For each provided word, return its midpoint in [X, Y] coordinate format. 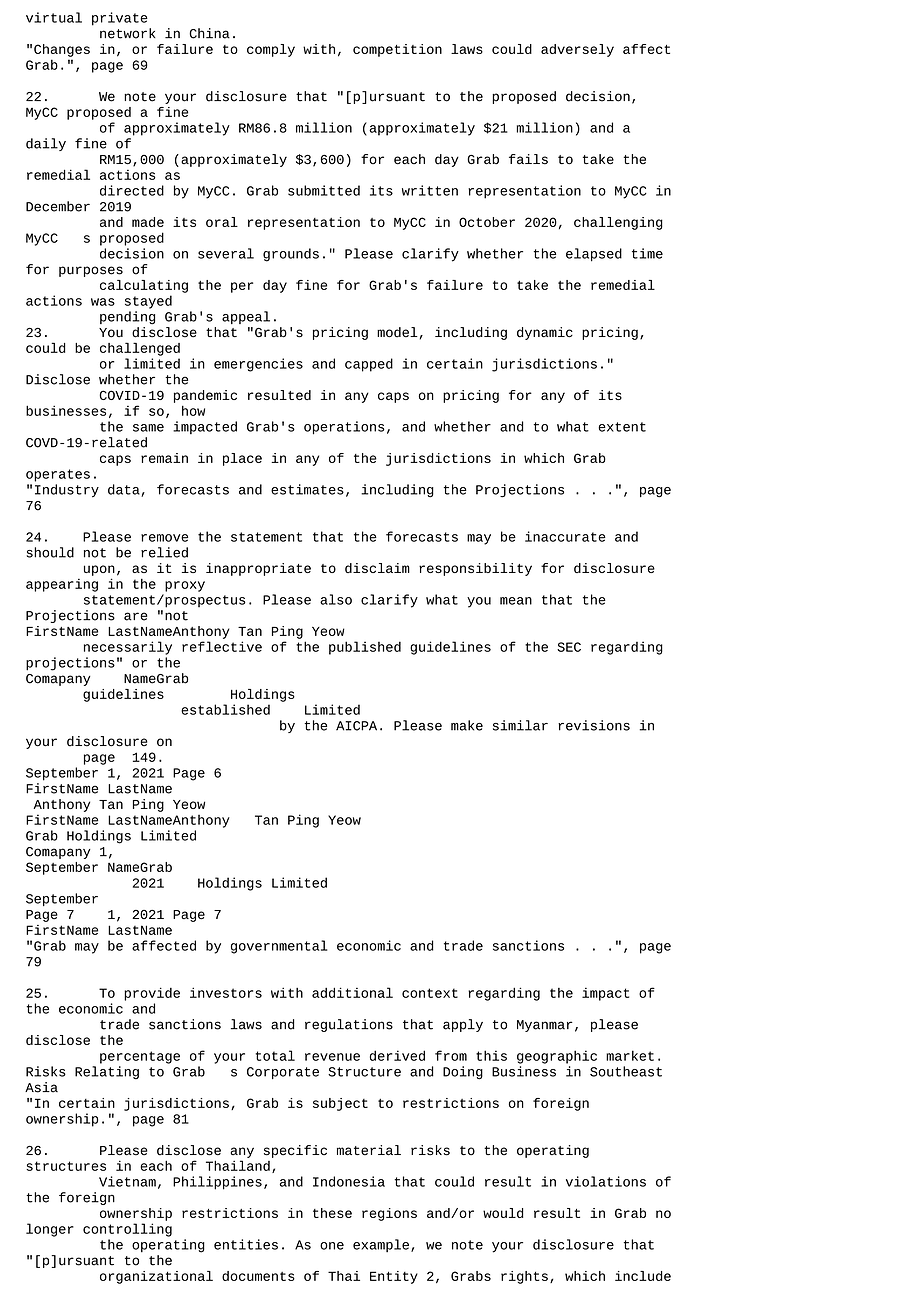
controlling [127, 1230]
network [128, 33]
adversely [577, 50]
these [332, 1213]
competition [397, 50]
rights [524, 1277]
